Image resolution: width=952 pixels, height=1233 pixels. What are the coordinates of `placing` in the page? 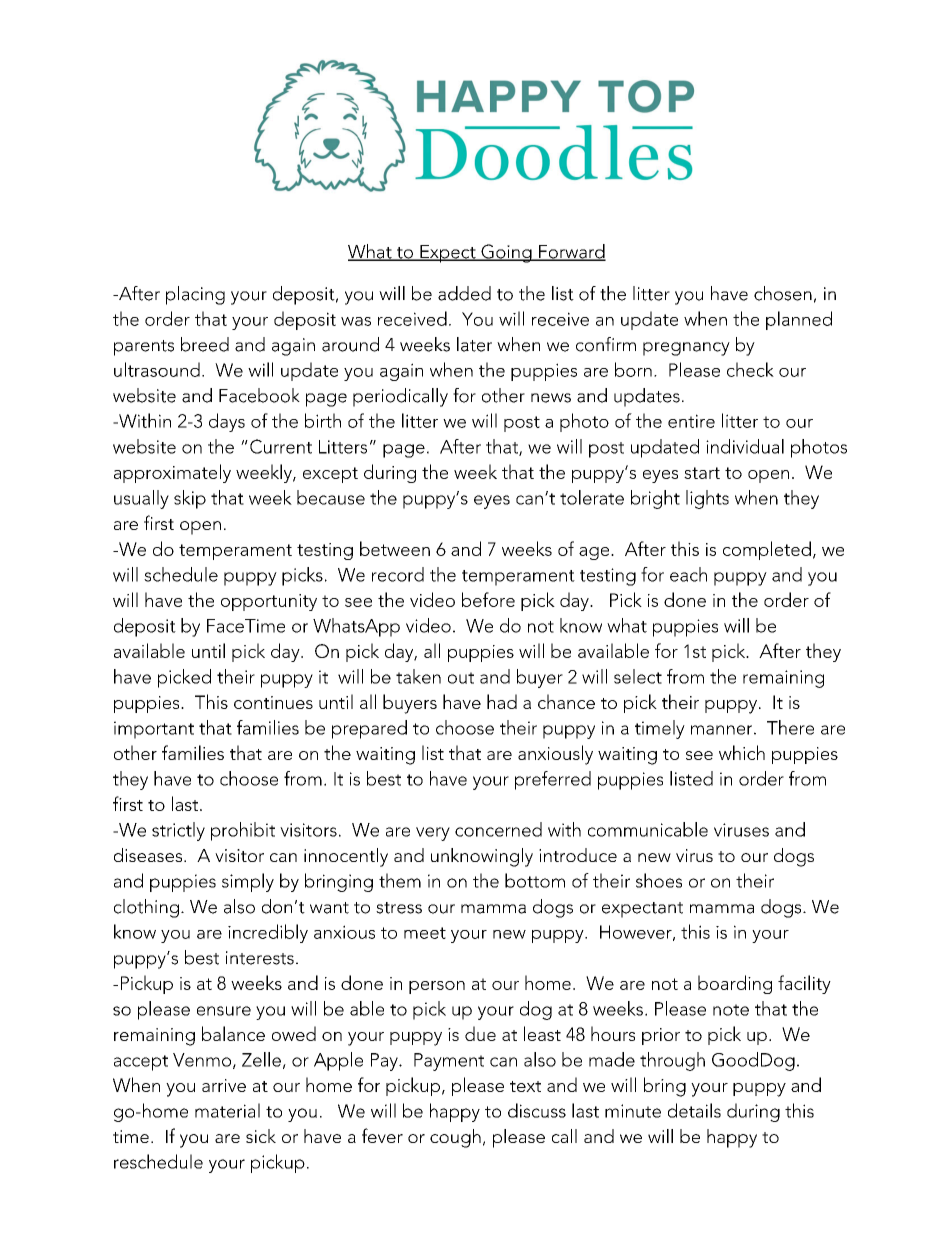 It's located at (195, 295).
